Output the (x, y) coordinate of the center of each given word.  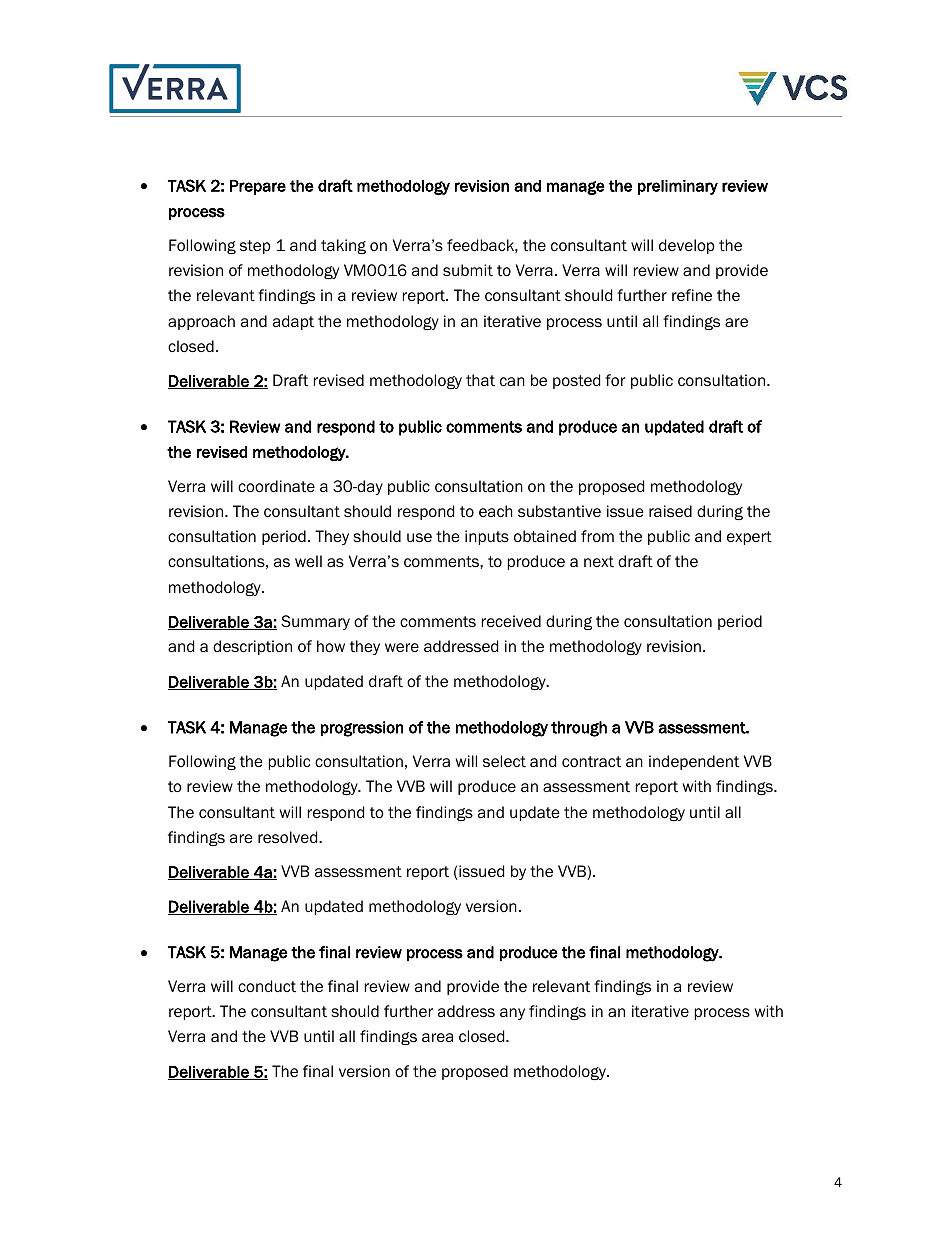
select (504, 761)
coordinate (276, 486)
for (615, 380)
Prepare (258, 187)
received (511, 621)
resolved (289, 837)
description (252, 647)
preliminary (678, 187)
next (599, 562)
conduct (267, 986)
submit (468, 270)
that (480, 380)
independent (694, 762)
